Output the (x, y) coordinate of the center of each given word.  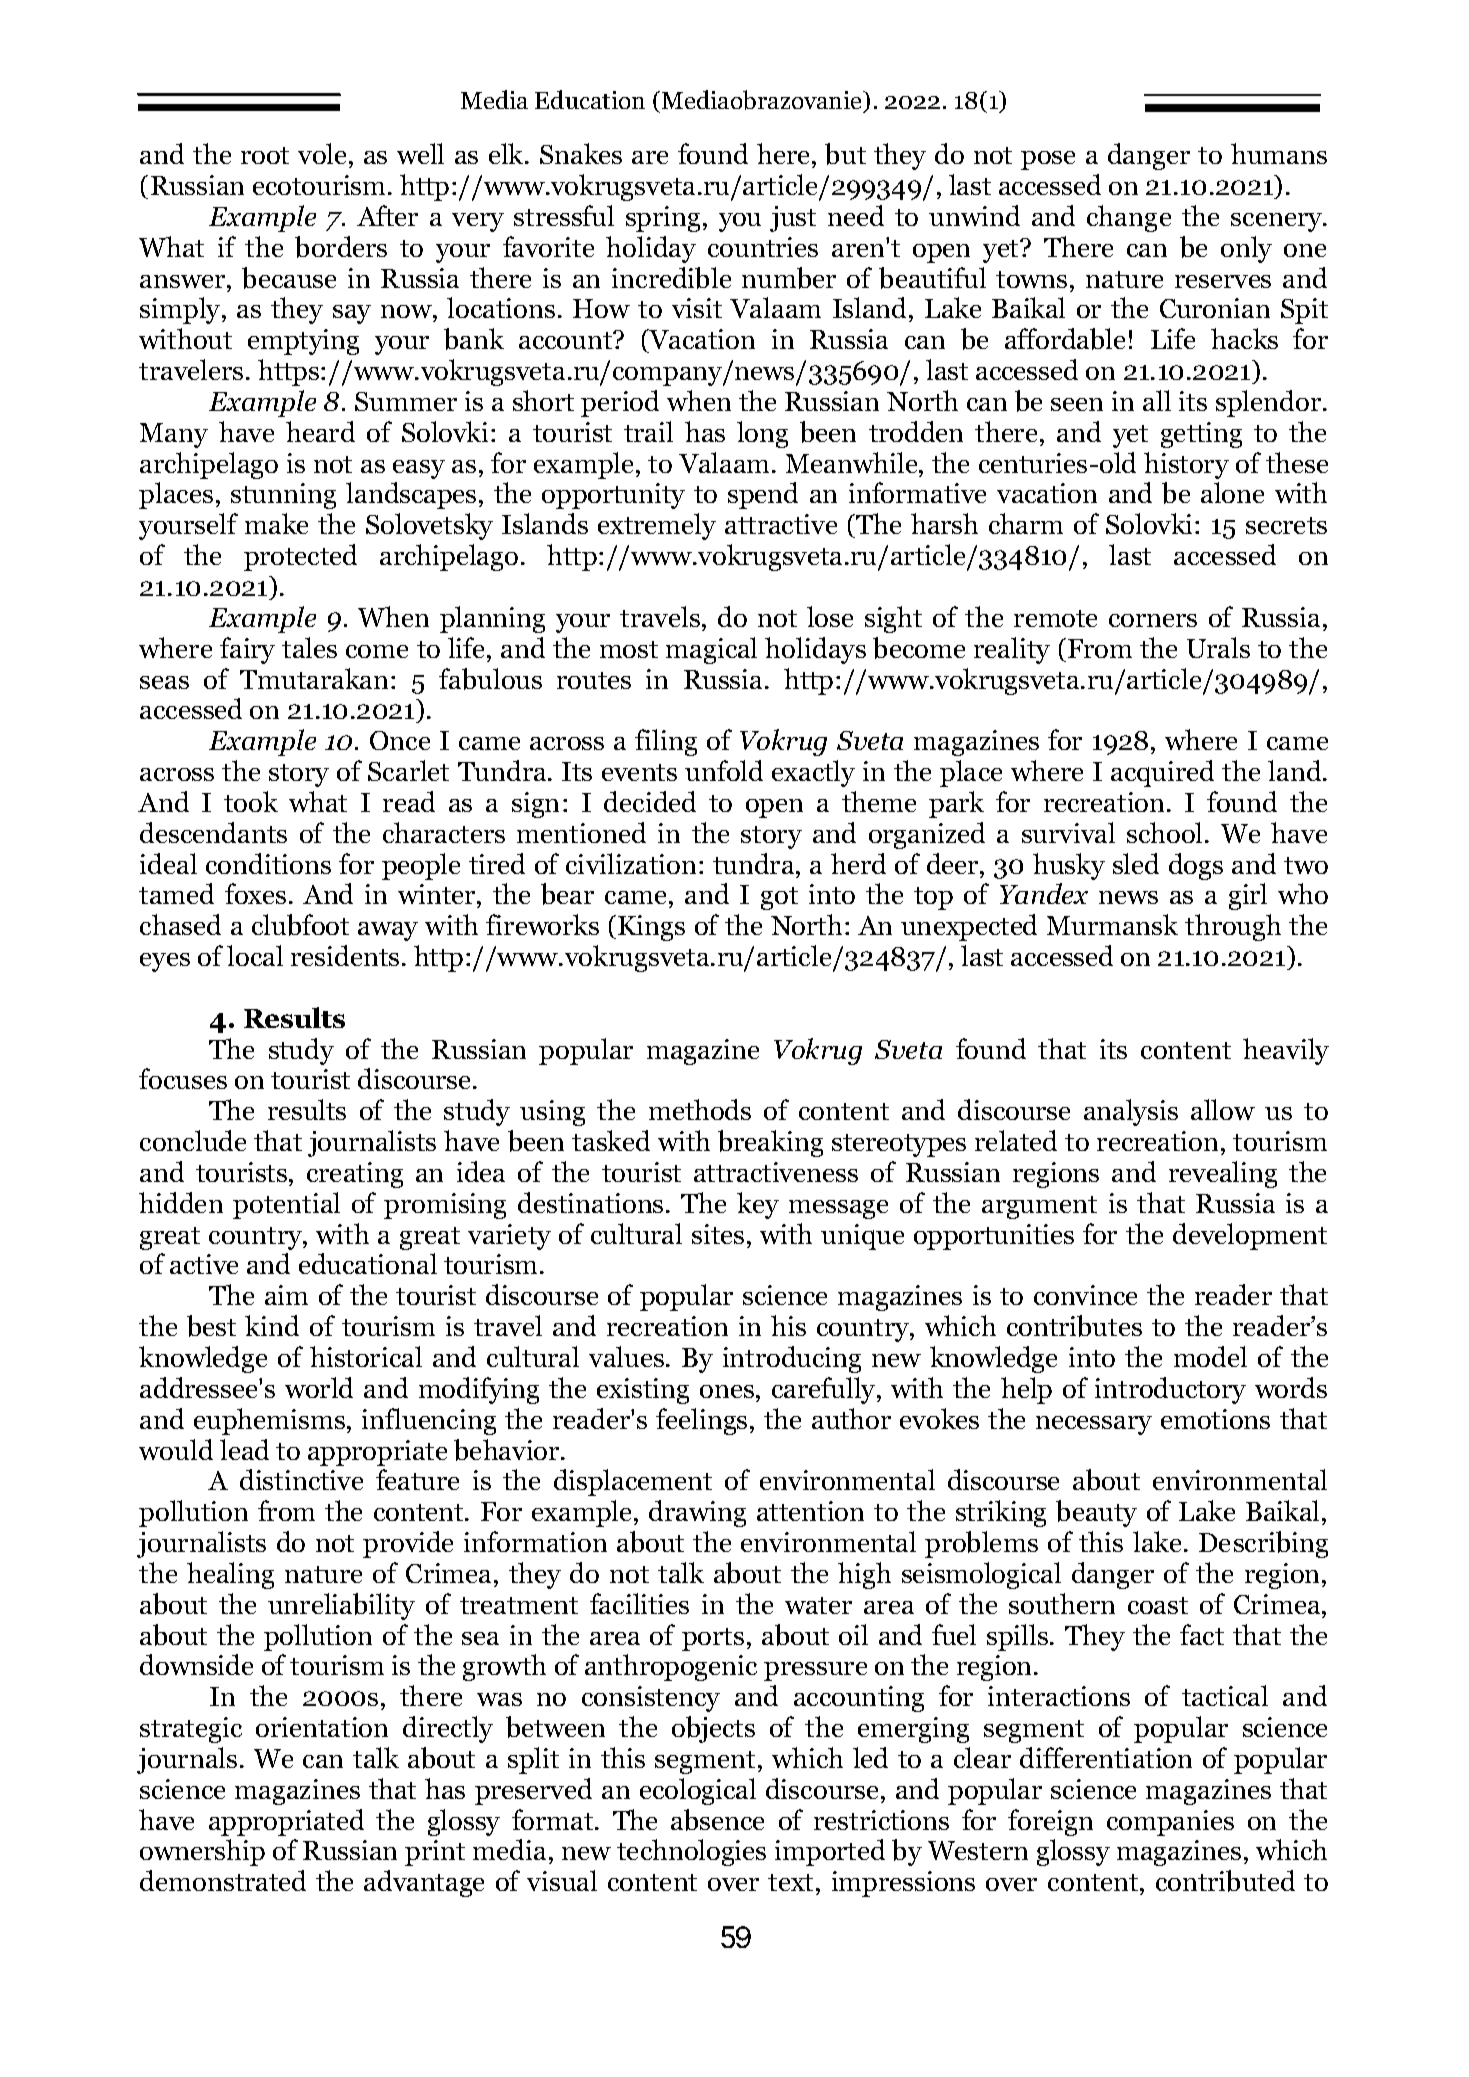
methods (700, 1109)
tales (309, 647)
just (793, 219)
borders (341, 247)
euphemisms (269, 1421)
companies (1170, 1823)
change (1129, 218)
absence (717, 1820)
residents (345, 955)
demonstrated (223, 1880)
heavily (1286, 1051)
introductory (1170, 1390)
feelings (701, 1421)
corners (1153, 620)
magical (711, 650)
